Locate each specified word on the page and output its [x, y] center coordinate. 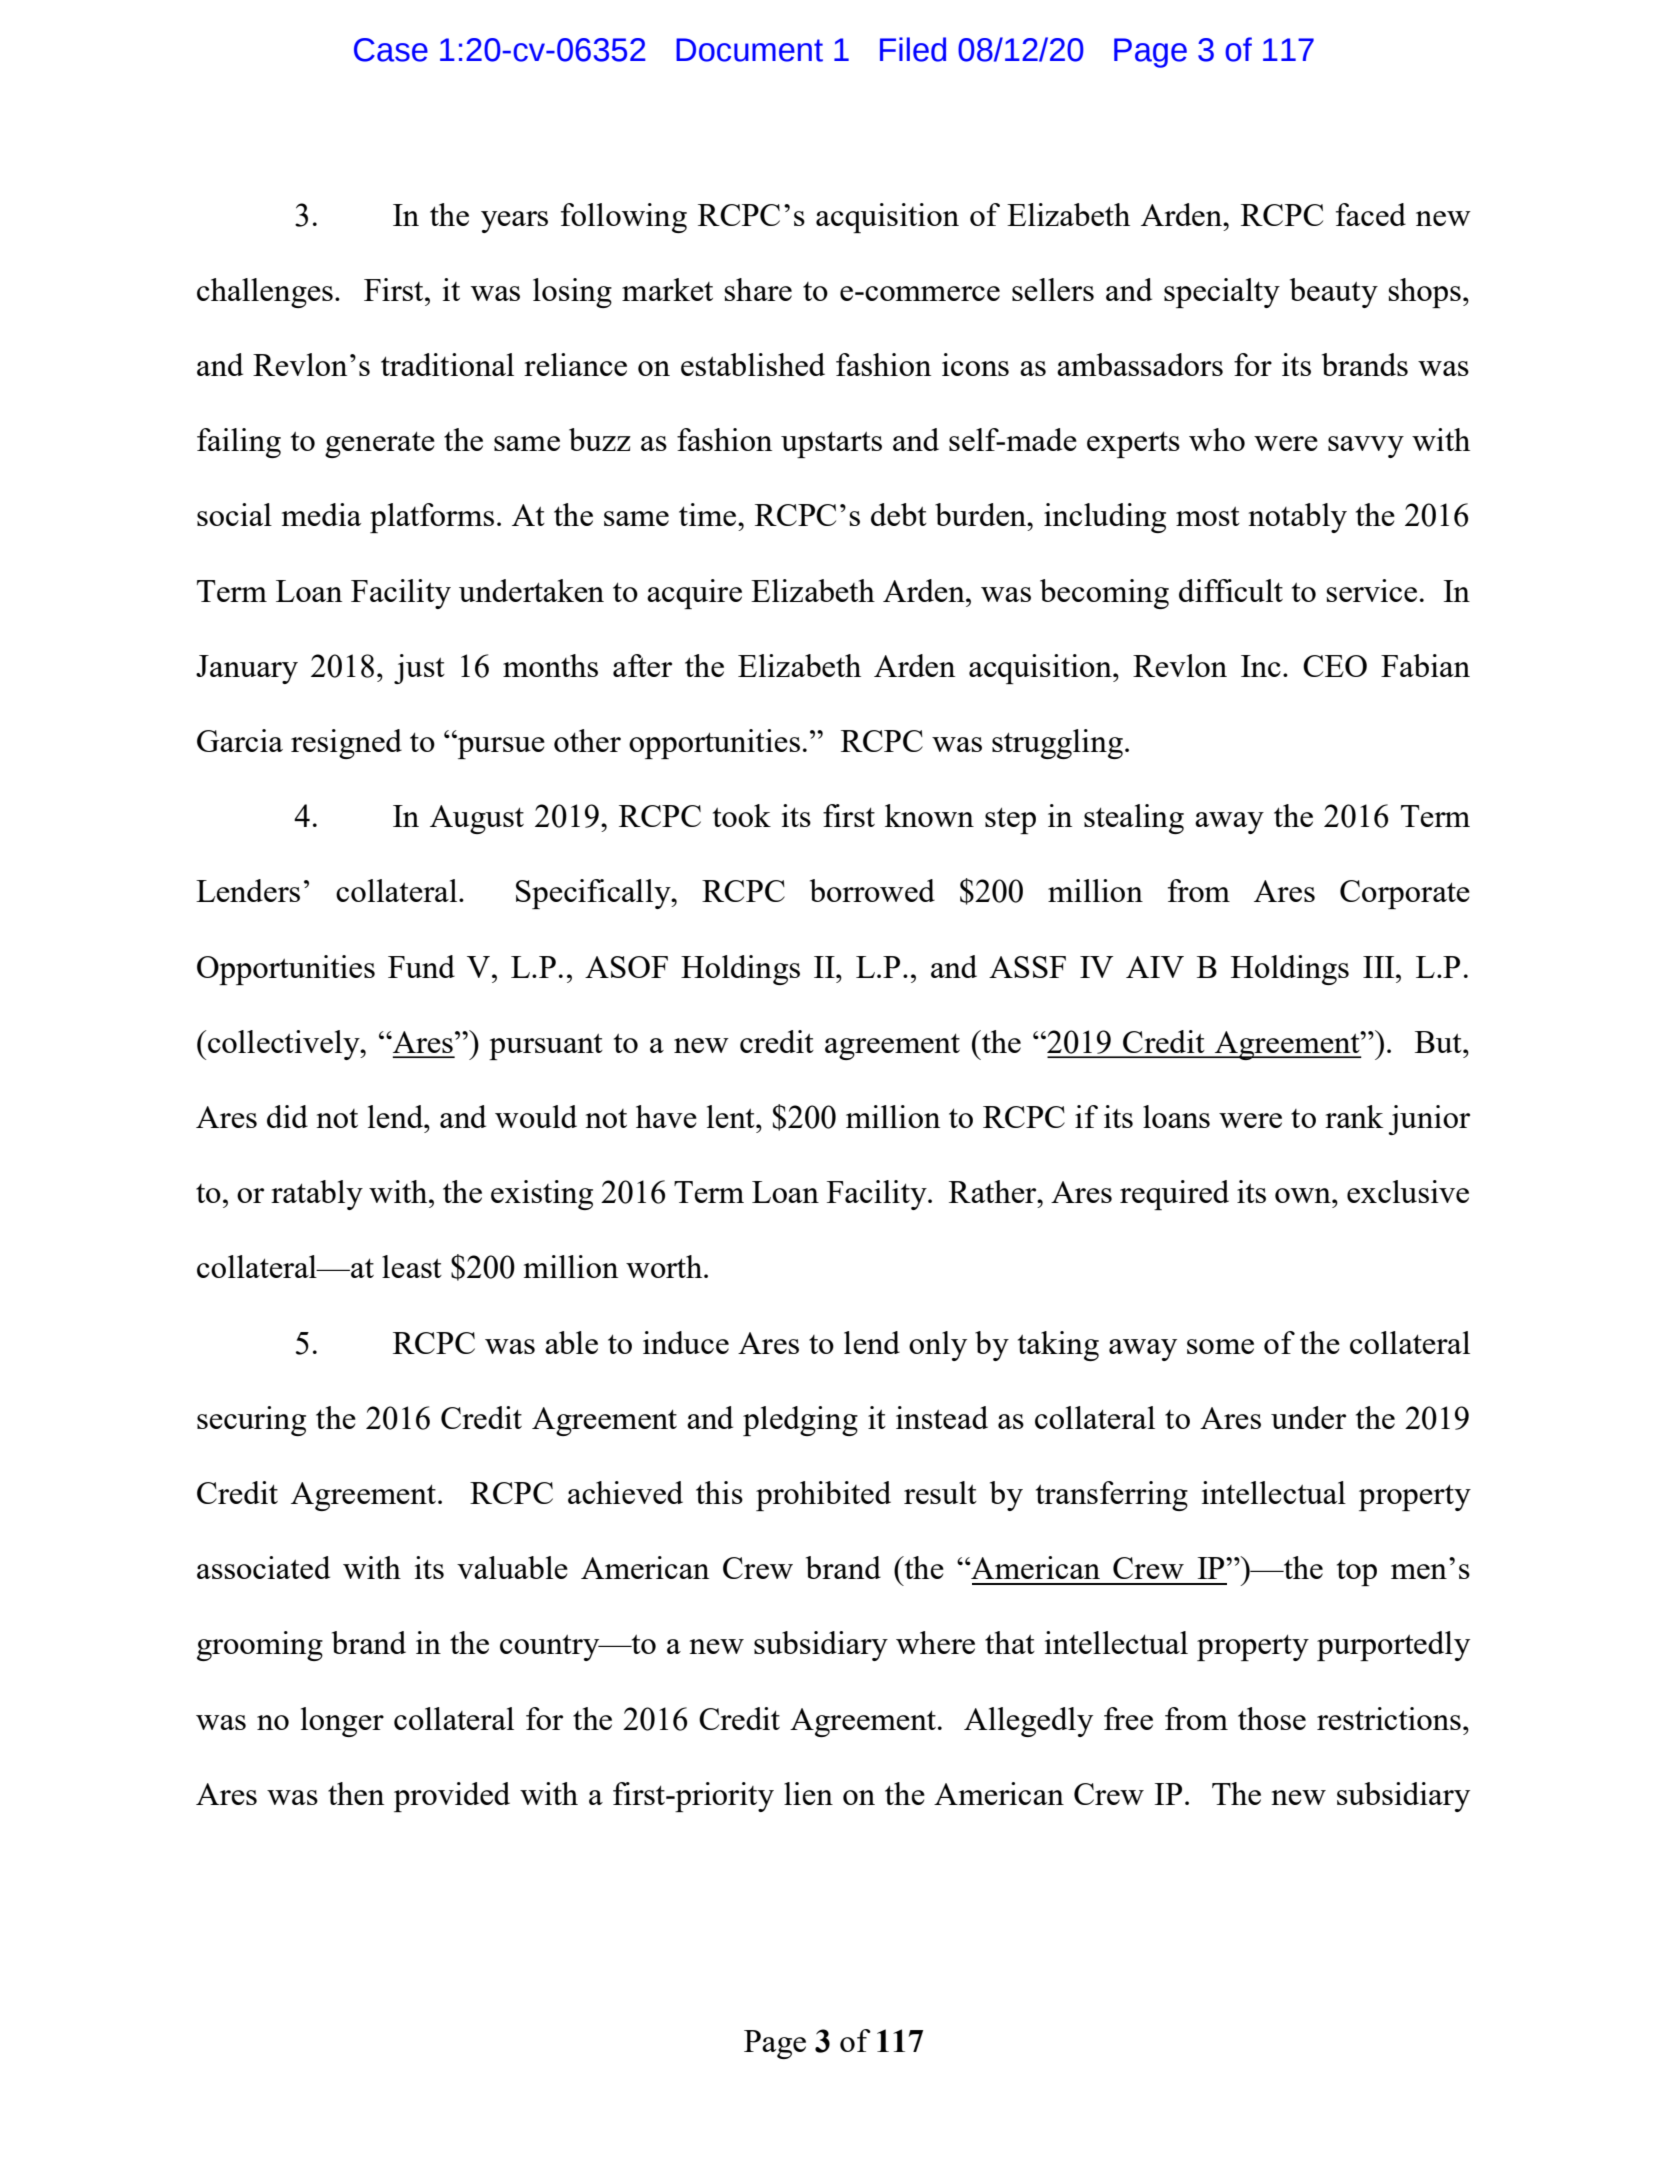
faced [1371, 214]
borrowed [872, 890]
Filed [913, 49]
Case [391, 50]
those [1272, 1718]
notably [1297, 518]
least [412, 1266]
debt [899, 514]
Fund [421, 966]
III [1380, 967]
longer [342, 1722]
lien [808, 1793]
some [1220, 1346]
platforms [432, 518]
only [938, 1346]
